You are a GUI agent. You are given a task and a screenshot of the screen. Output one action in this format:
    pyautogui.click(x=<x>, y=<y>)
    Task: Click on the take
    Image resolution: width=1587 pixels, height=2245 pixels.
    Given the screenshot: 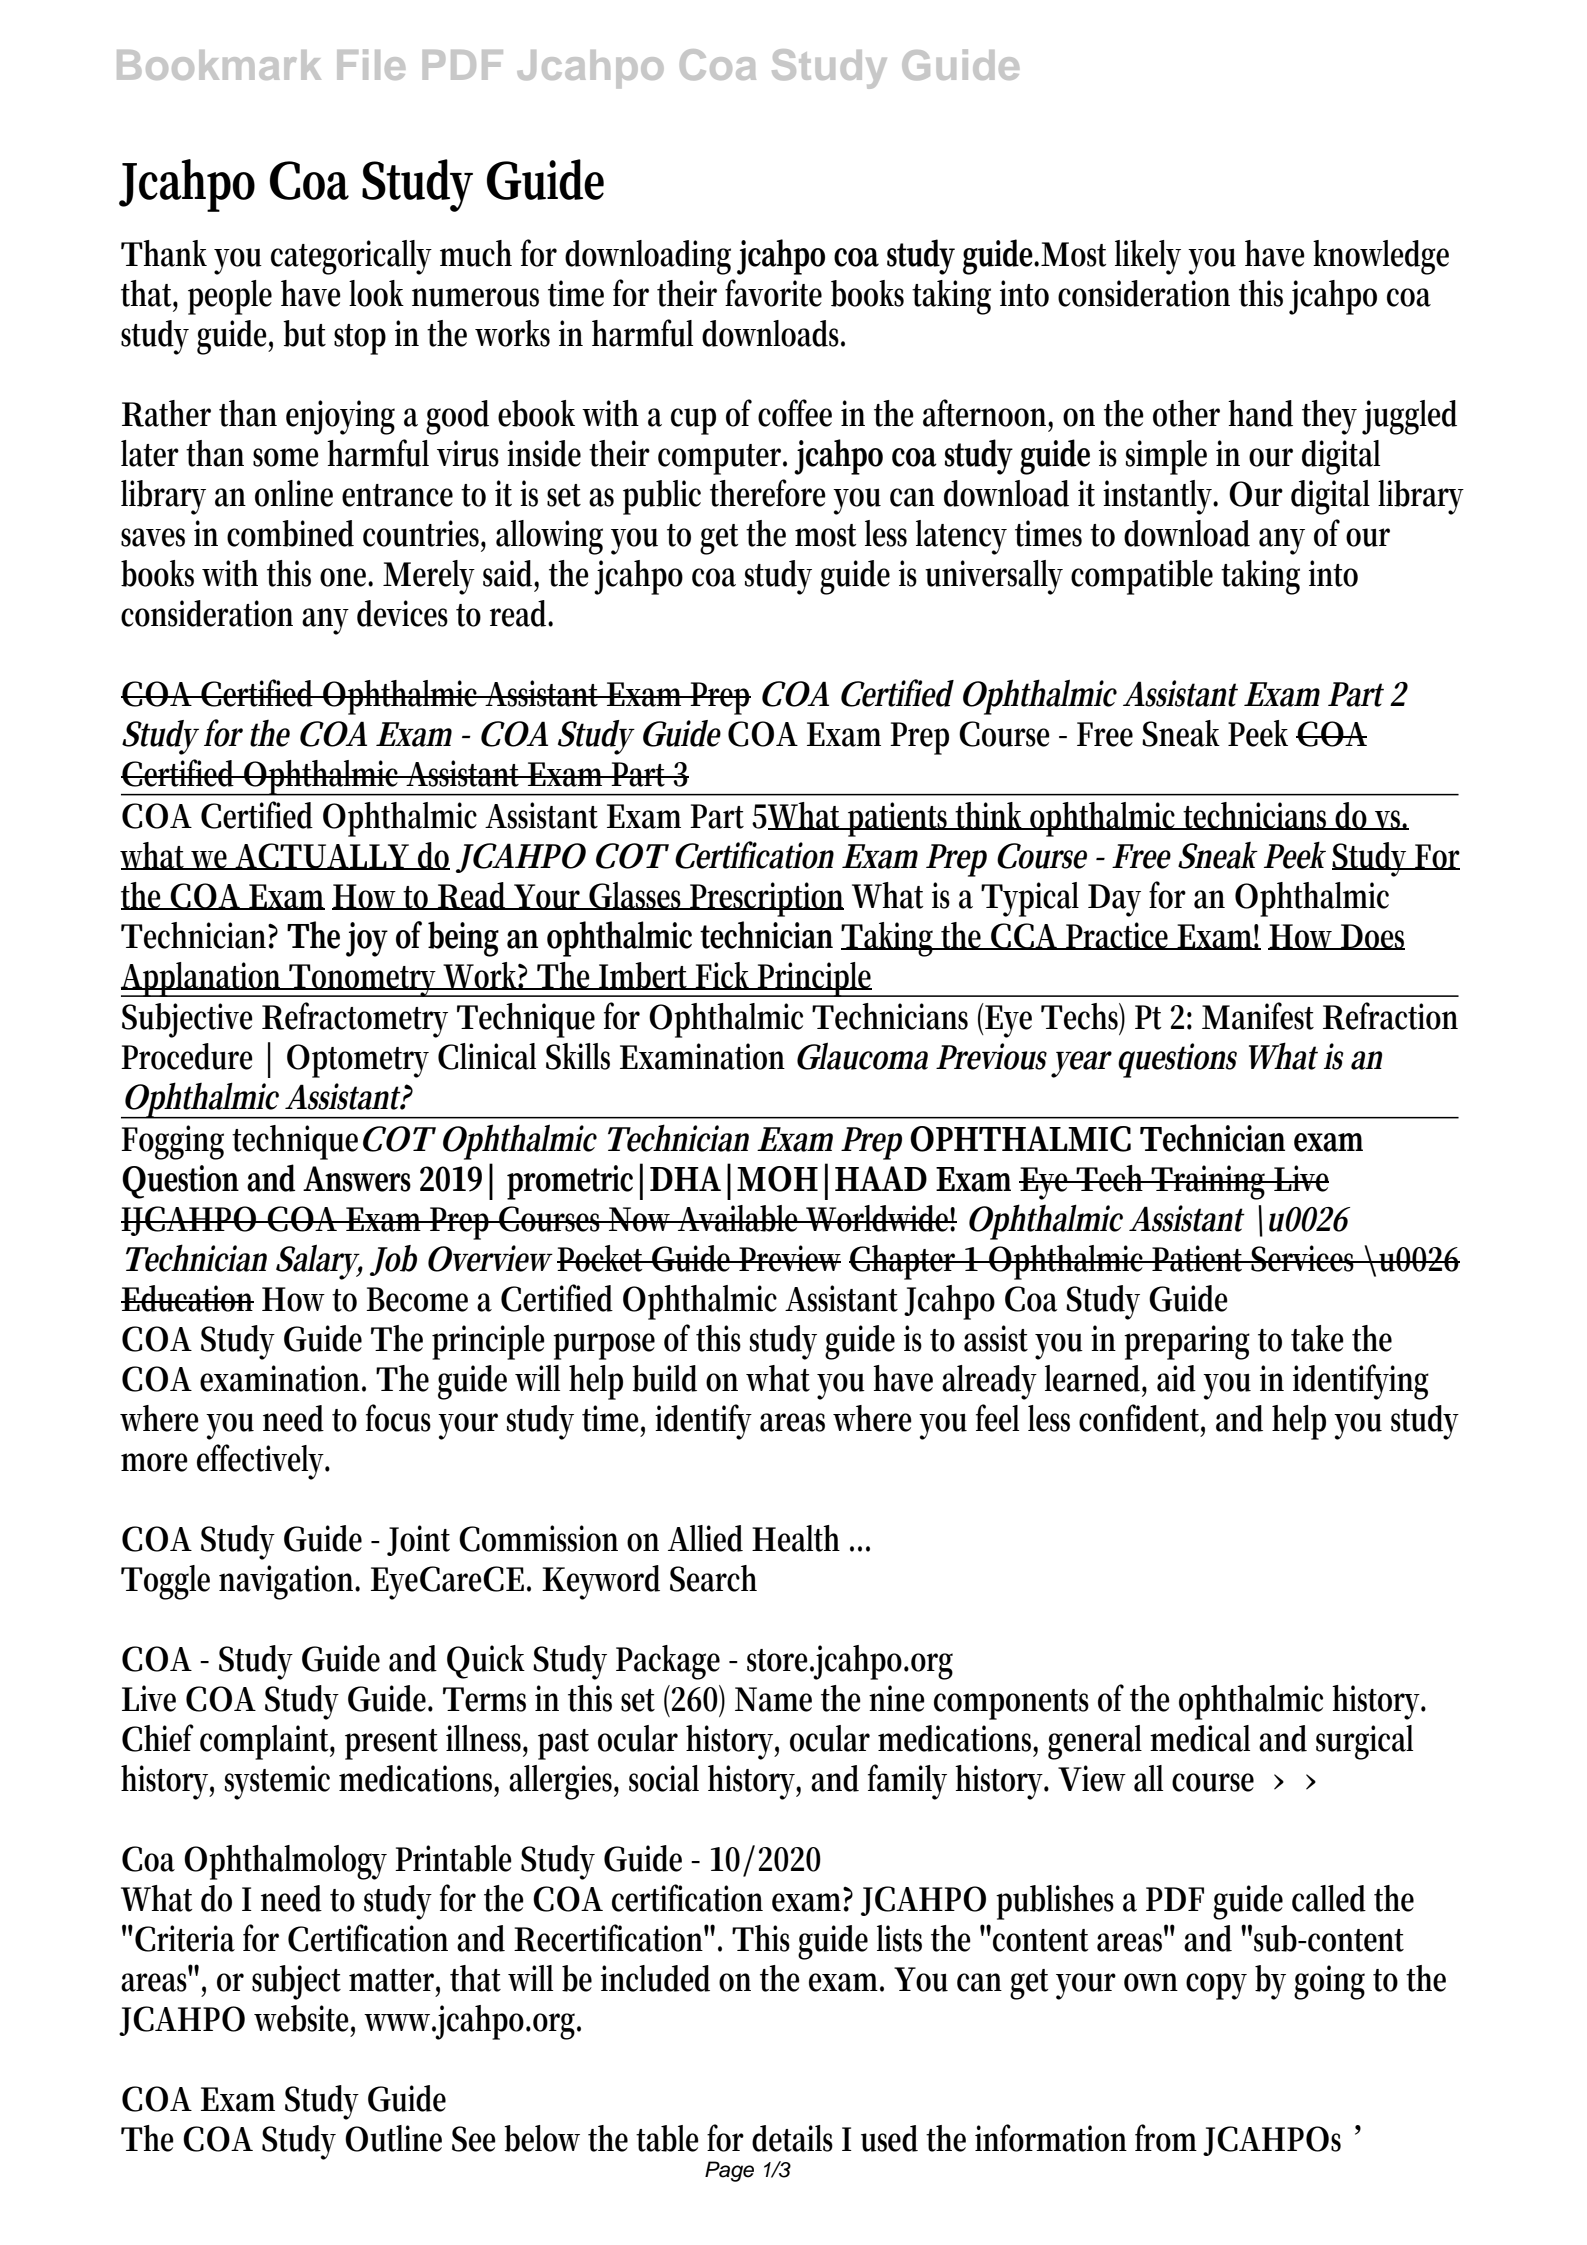 What is the action you would take?
    pyautogui.click(x=1317, y=1338)
